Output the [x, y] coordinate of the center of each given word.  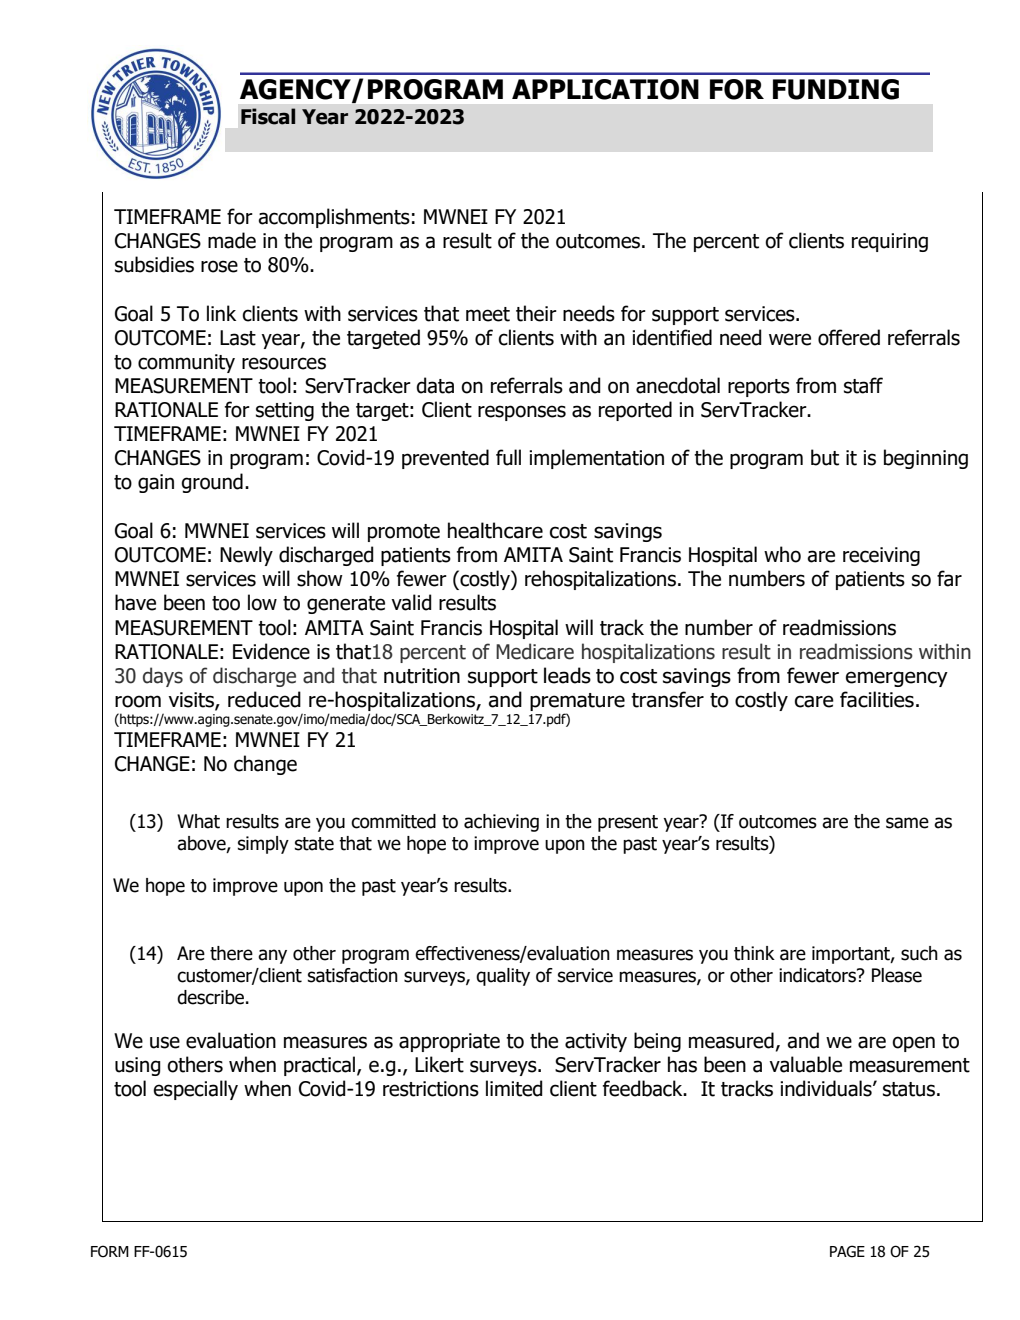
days [163, 677]
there [231, 953]
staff [863, 385]
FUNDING [836, 89]
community [186, 363]
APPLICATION [605, 89]
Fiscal [268, 116]
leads [567, 675]
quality [503, 977]
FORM [110, 1251]
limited [514, 1088]
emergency [897, 679]
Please [897, 975]
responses [522, 413]
